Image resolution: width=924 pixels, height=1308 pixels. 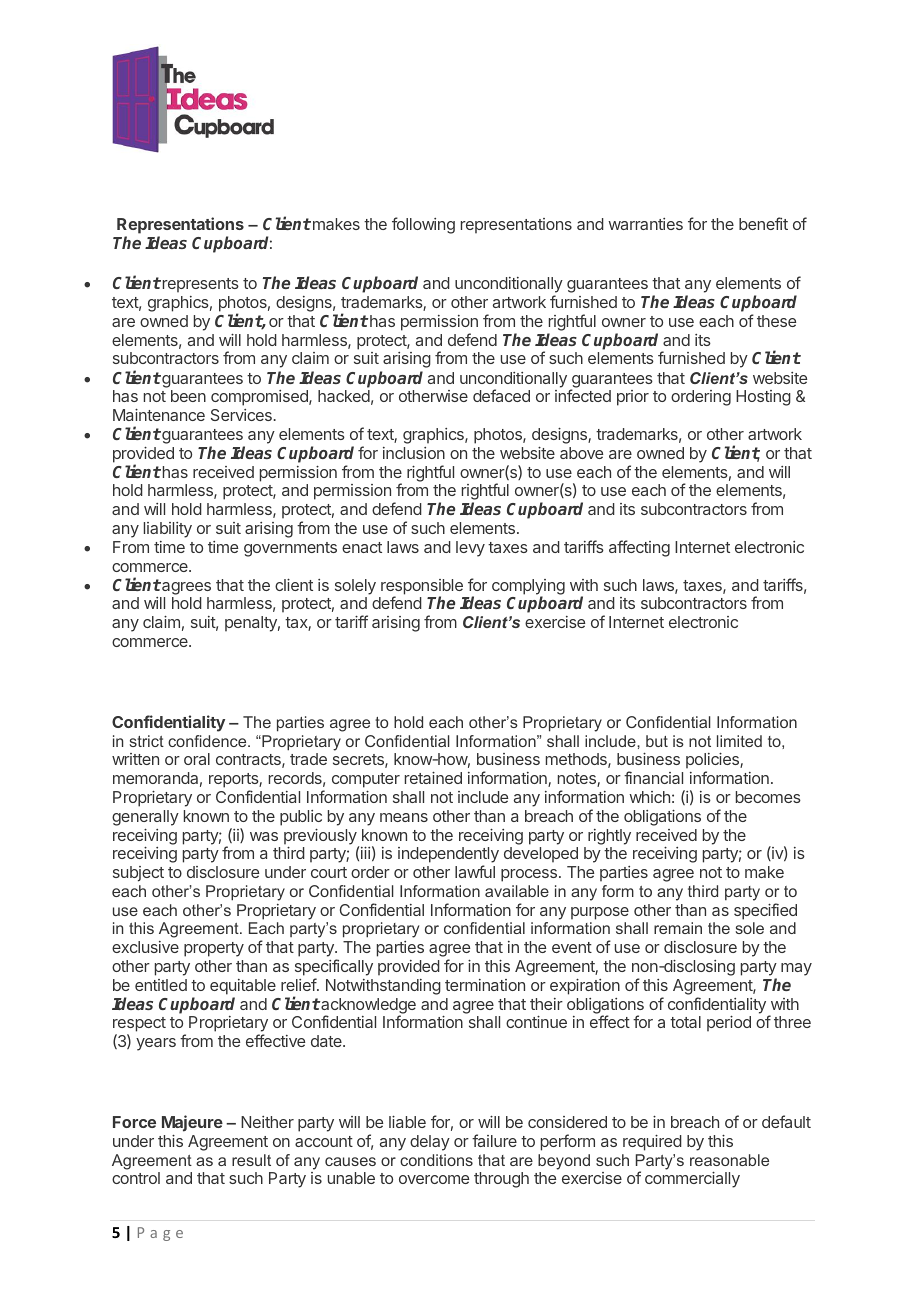 What do you see at coordinates (251, 1160) in the screenshot?
I see `result` at bounding box center [251, 1160].
